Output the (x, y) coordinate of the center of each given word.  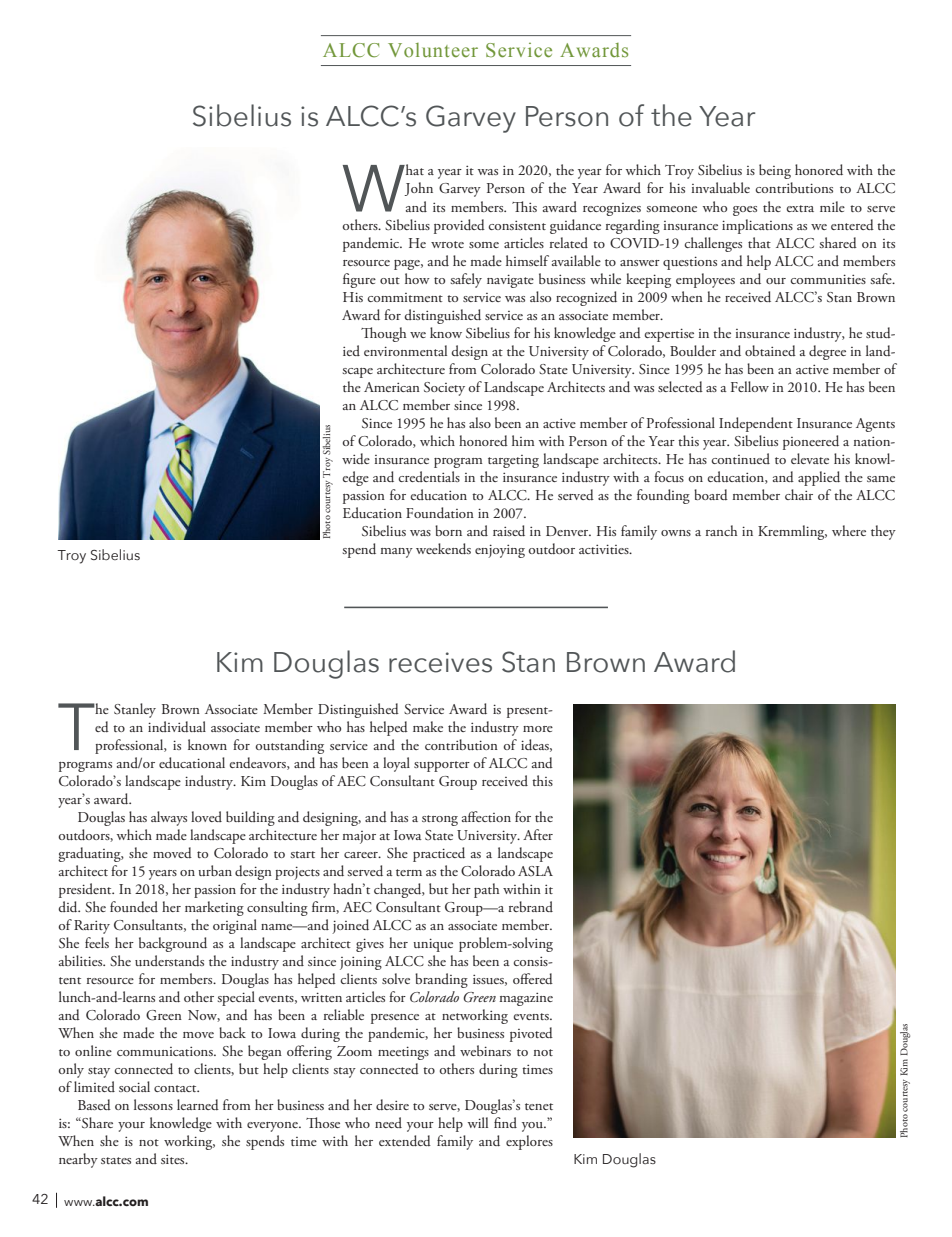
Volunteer (433, 50)
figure (359, 280)
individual (177, 726)
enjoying (500, 551)
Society (444, 389)
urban (215, 870)
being (775, 171)
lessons (153, 1104)
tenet (539, 1106)
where (849, 530)
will (478, 1122)
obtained (770, 350)
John (418, 189)
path (486, 890)
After (538, 834)
